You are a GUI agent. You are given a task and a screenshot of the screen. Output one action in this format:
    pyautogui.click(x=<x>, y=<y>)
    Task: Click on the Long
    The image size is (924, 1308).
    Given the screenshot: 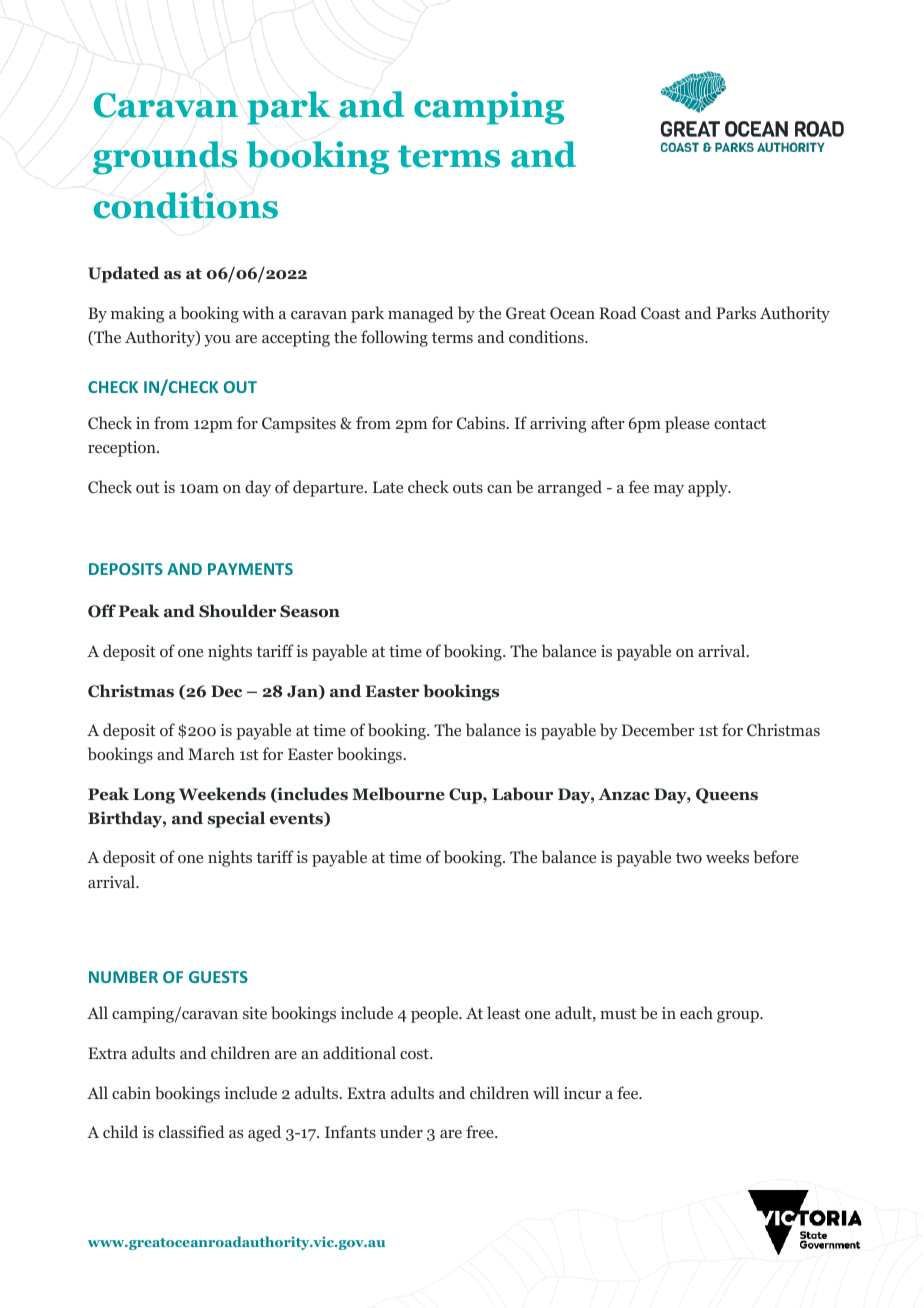 What is the action you would take?
    pyautogui.click(x=154, y=796)
